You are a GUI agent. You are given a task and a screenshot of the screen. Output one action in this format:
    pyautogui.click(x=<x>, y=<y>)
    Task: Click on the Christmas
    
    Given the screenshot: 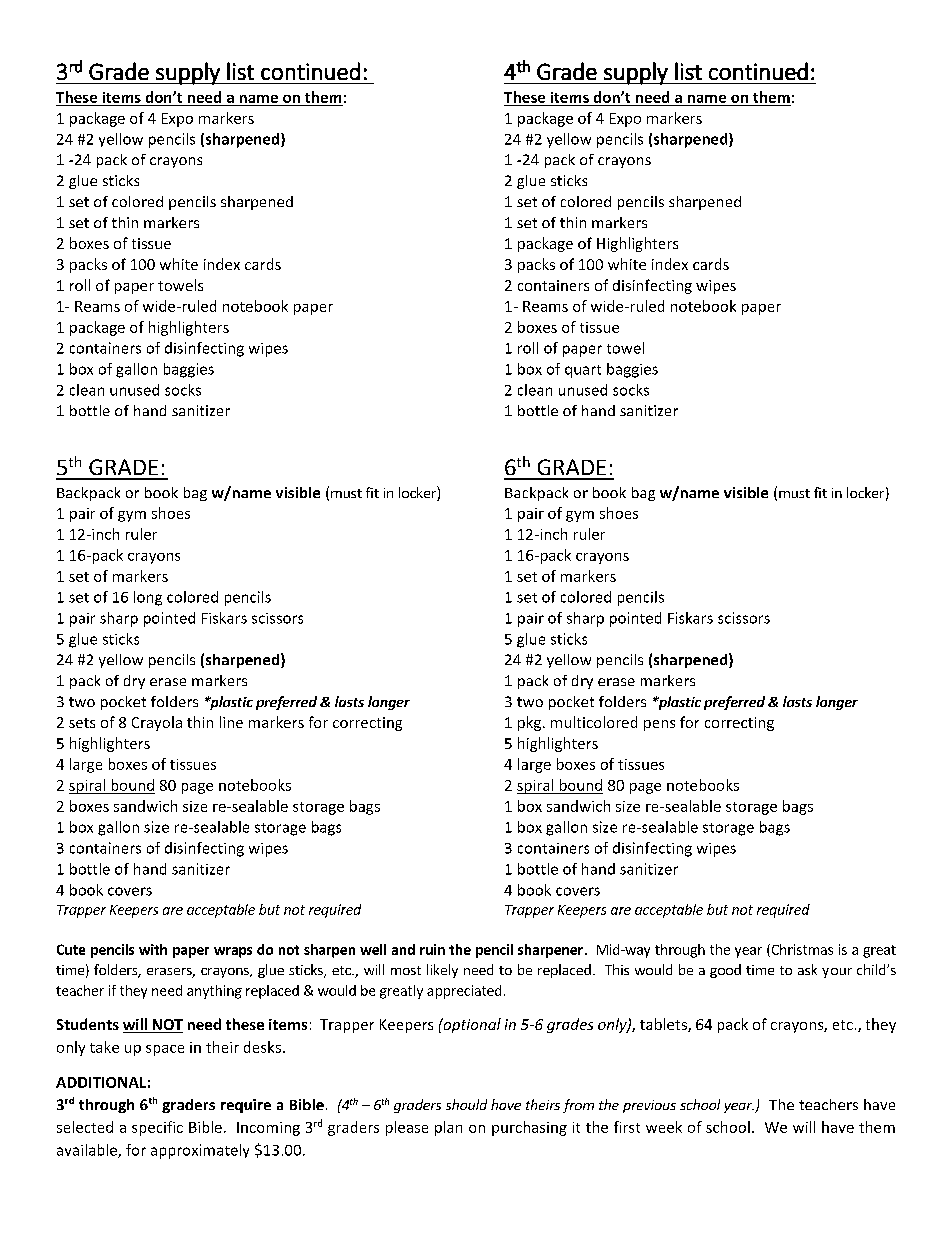 What is the action you would take?
    pyautogui.click(x=801, y=950)
